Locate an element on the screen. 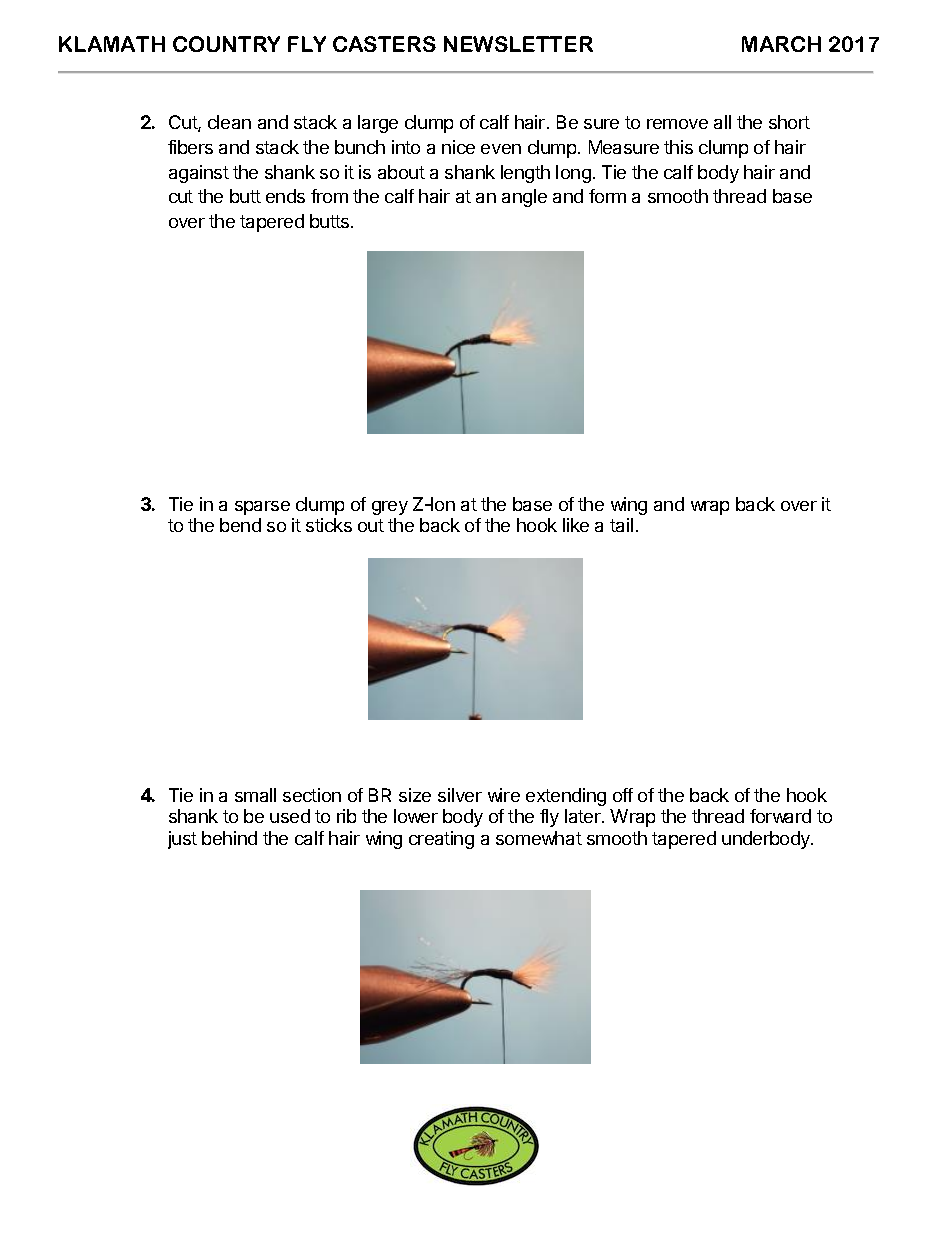 This screenshot has width=952, height=1233. form is located at coordinates (607, 196).
